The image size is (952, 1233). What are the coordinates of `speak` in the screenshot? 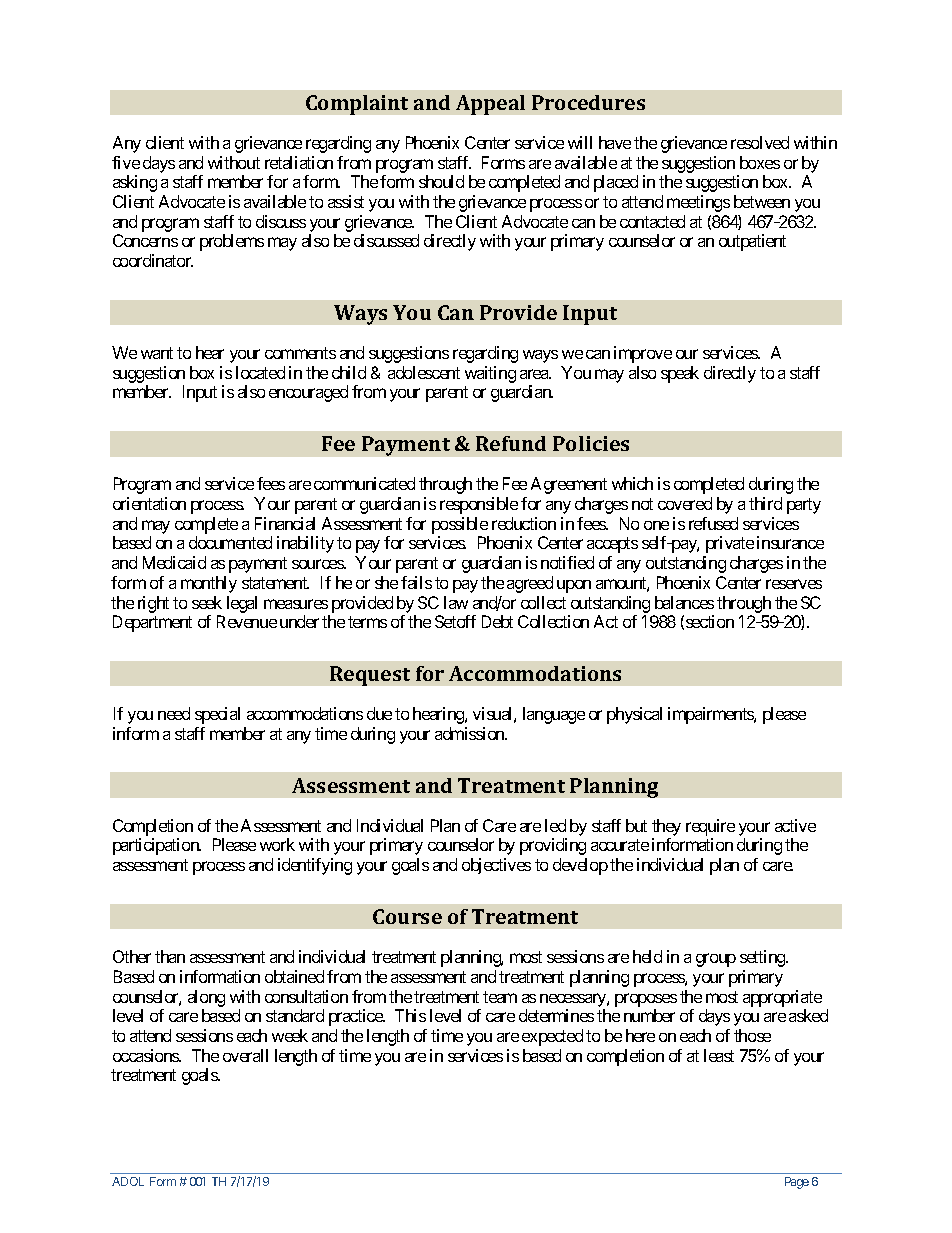 It's located at (680, 374).
